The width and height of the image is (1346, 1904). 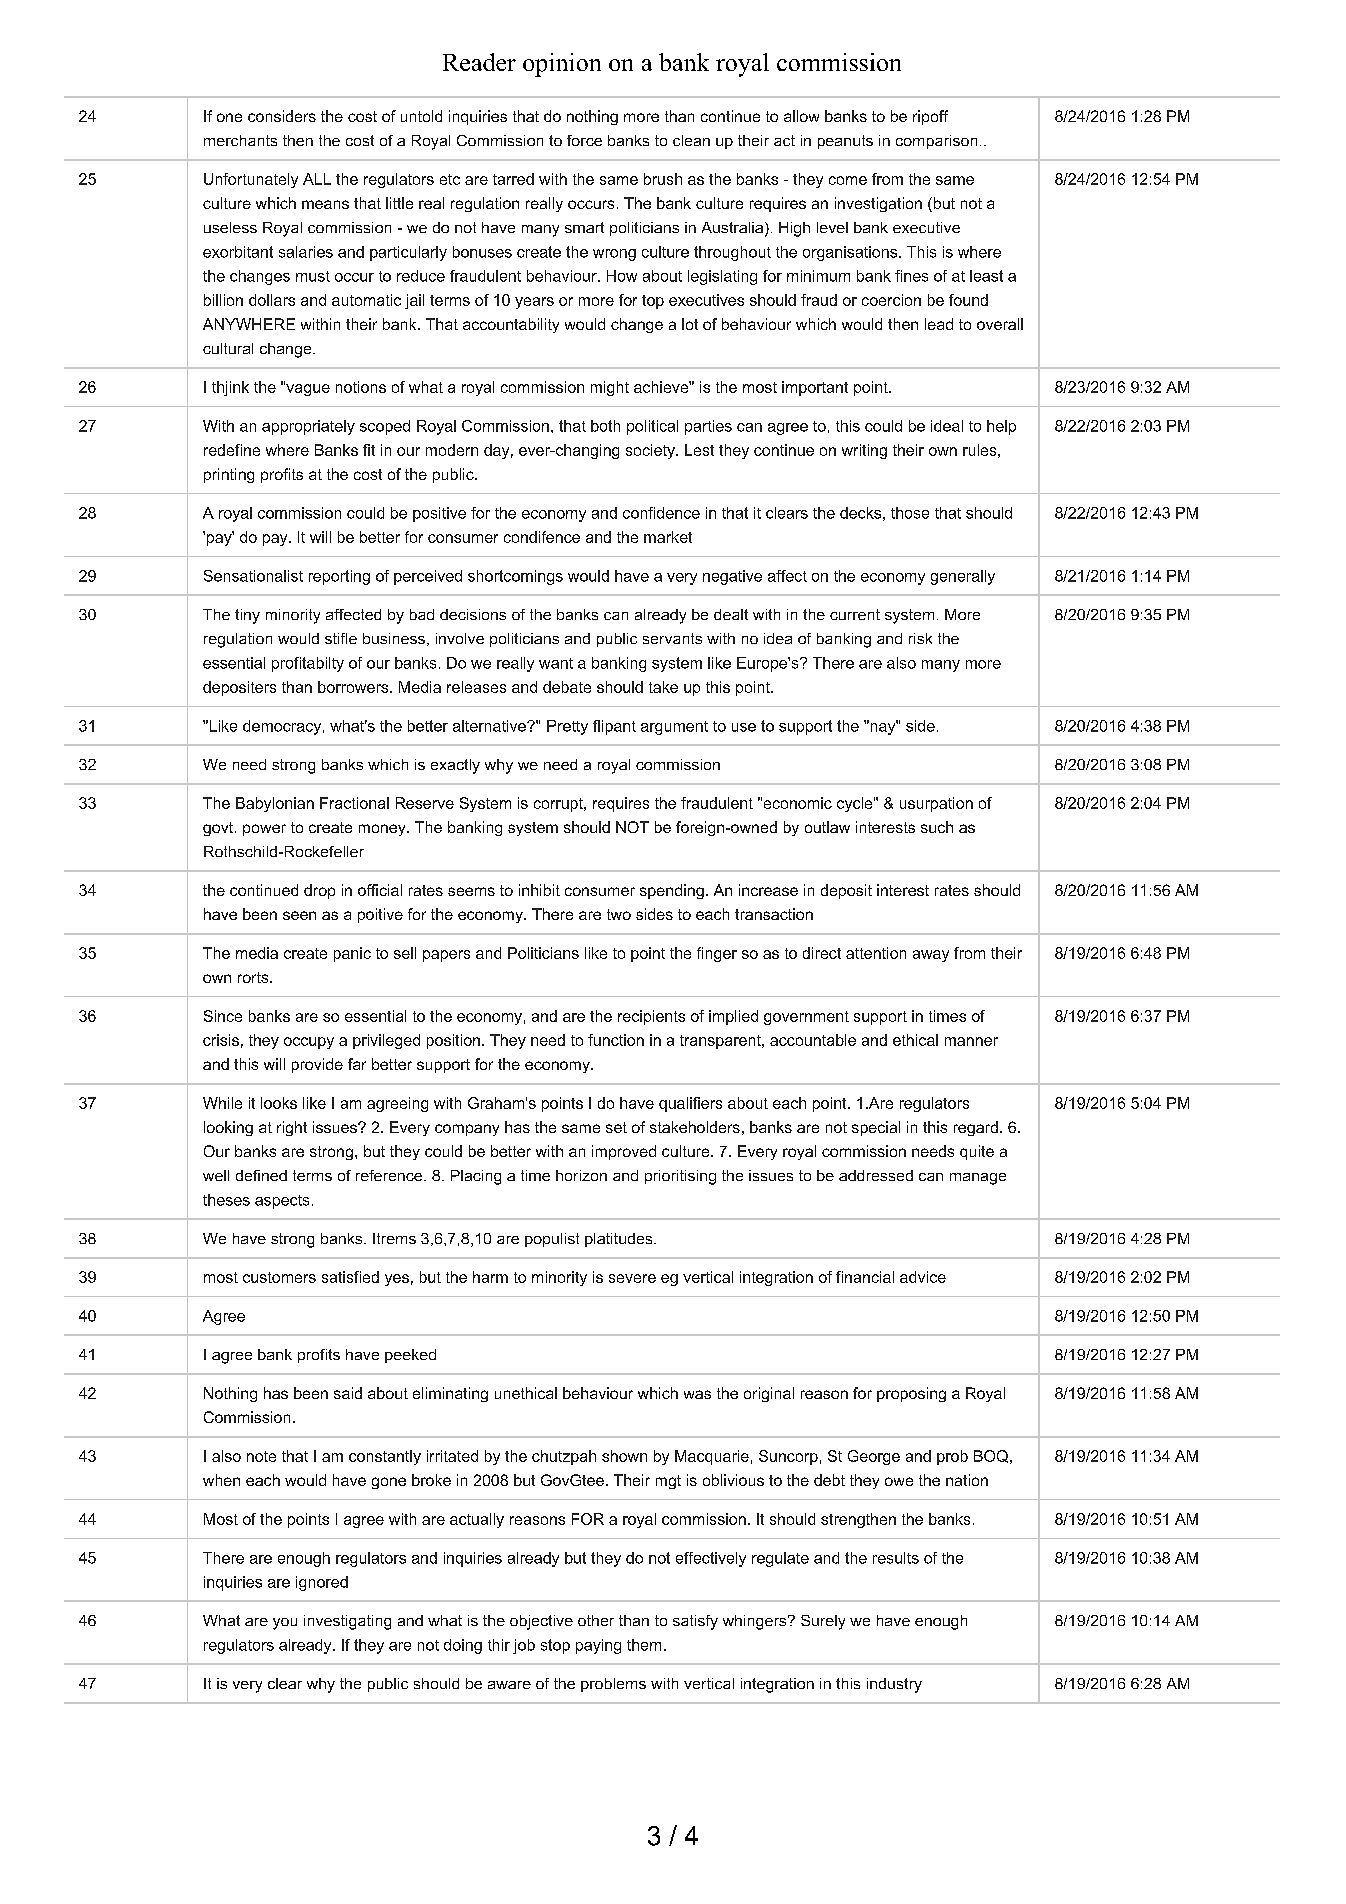 I want to click on those, so click(x=910, y=513).
